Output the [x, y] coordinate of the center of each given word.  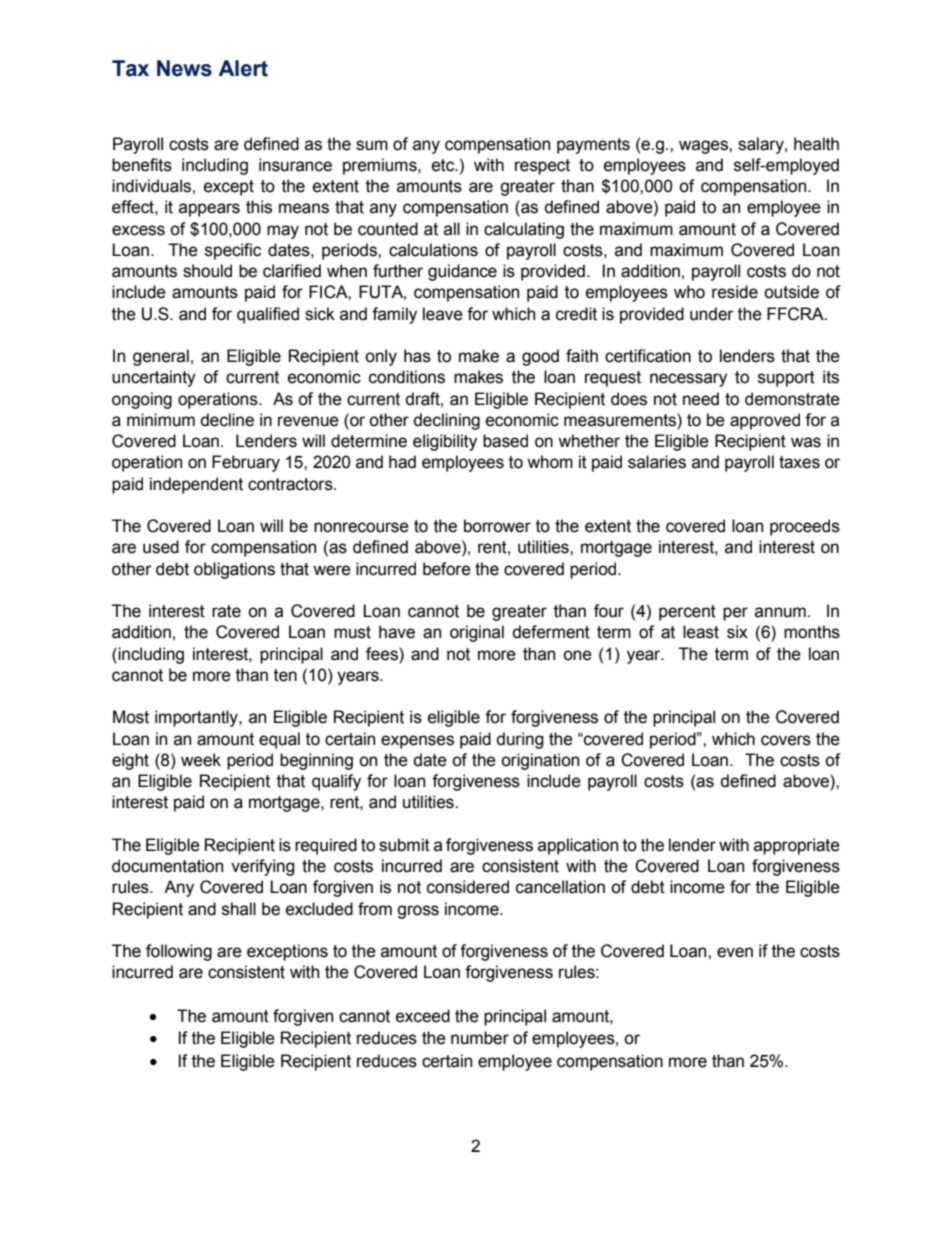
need [701, 399]
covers [786, 740]
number [480, 1038]
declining [447, 421]
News [184, 68]
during [520, 740]
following [179, 952]
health [816, 144]
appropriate [797, 846]
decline [227, 420]
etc [444, 165]
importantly [197, 718]
